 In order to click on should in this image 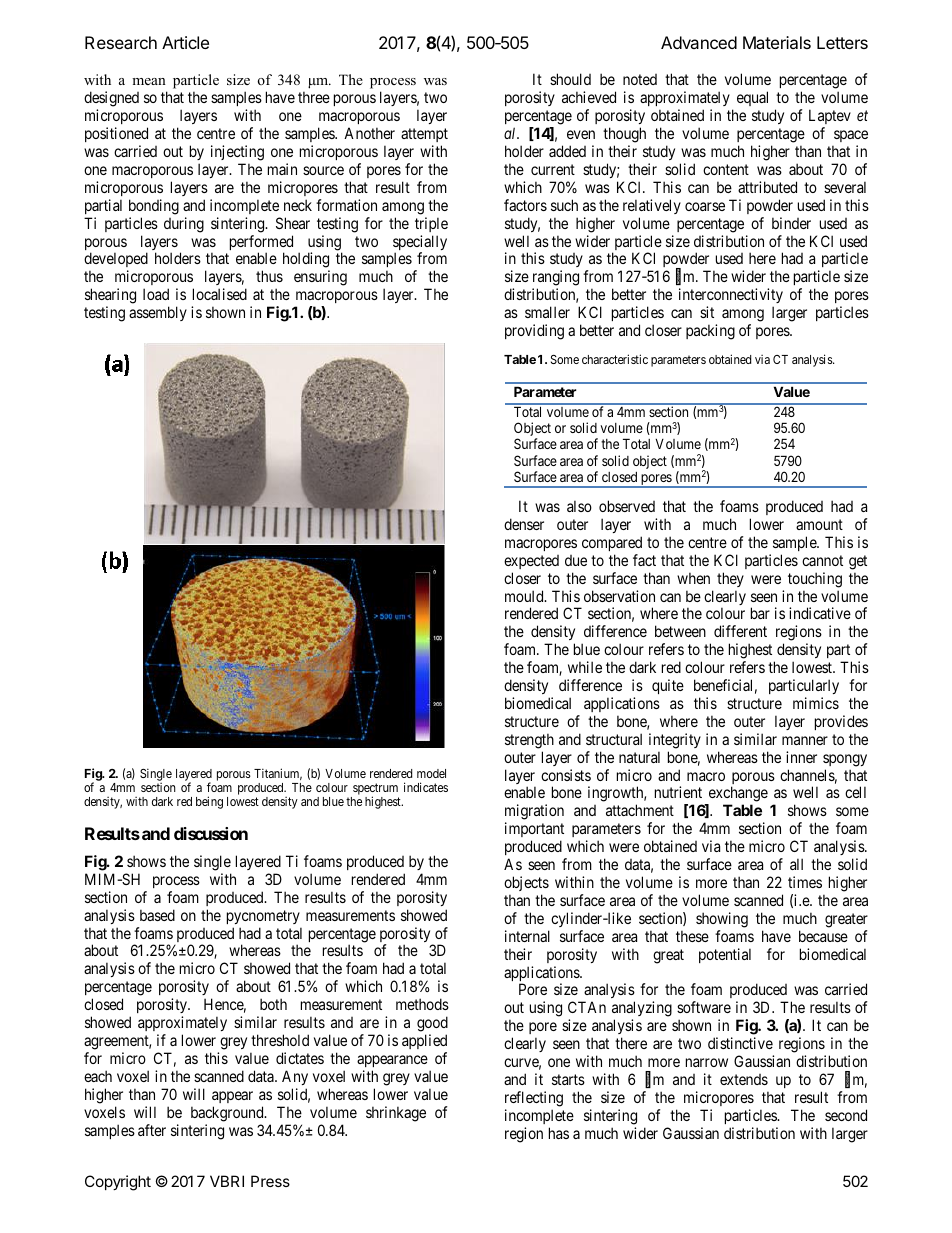, I will do `click(570, 79)`.
